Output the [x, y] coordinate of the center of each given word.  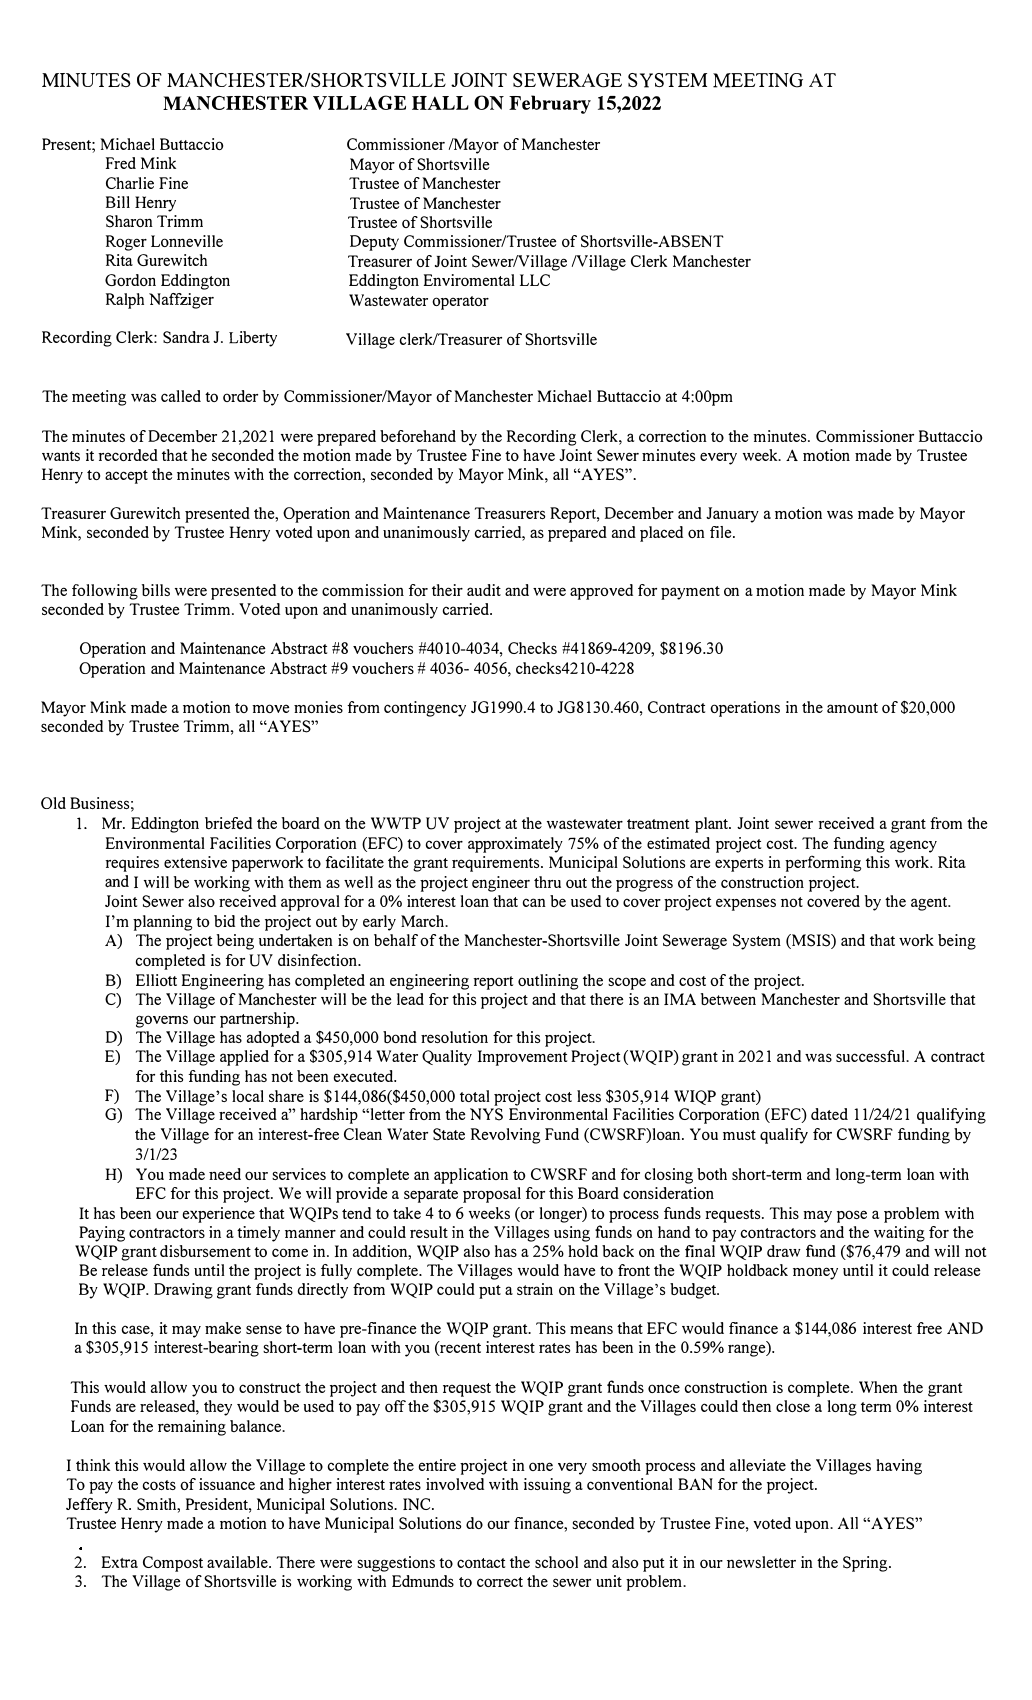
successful [871, 1056]
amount [852, 708]
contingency [425, 709]
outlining [548, 982]
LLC [535, 280]
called [181, 396]
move [270, 708]
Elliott [156, 980]
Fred [121, 163]
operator [460, 303]
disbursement [205, 1251]
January [732, 515]
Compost [173, 1564]
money [815, 1273]
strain [535, 1289]
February [550, 104]
